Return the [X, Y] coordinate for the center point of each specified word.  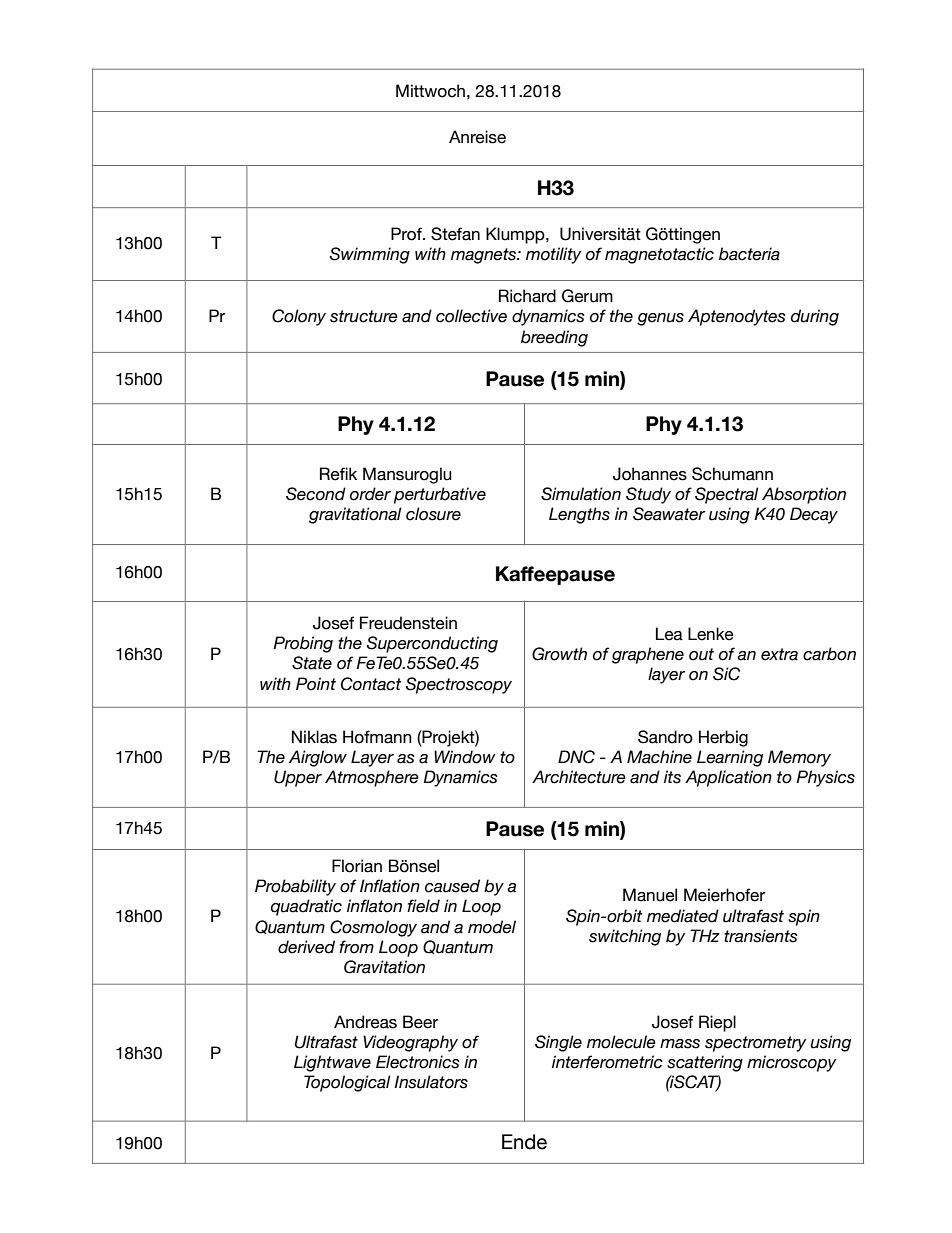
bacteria [749, 254]
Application [728, 778]
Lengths [579, 515]
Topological [347, 1083]
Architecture [579, 777]
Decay [814, 515]
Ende [524, 1142]
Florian [357, 866]
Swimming [369, 255]
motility [553, 255]
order [370, 494]
